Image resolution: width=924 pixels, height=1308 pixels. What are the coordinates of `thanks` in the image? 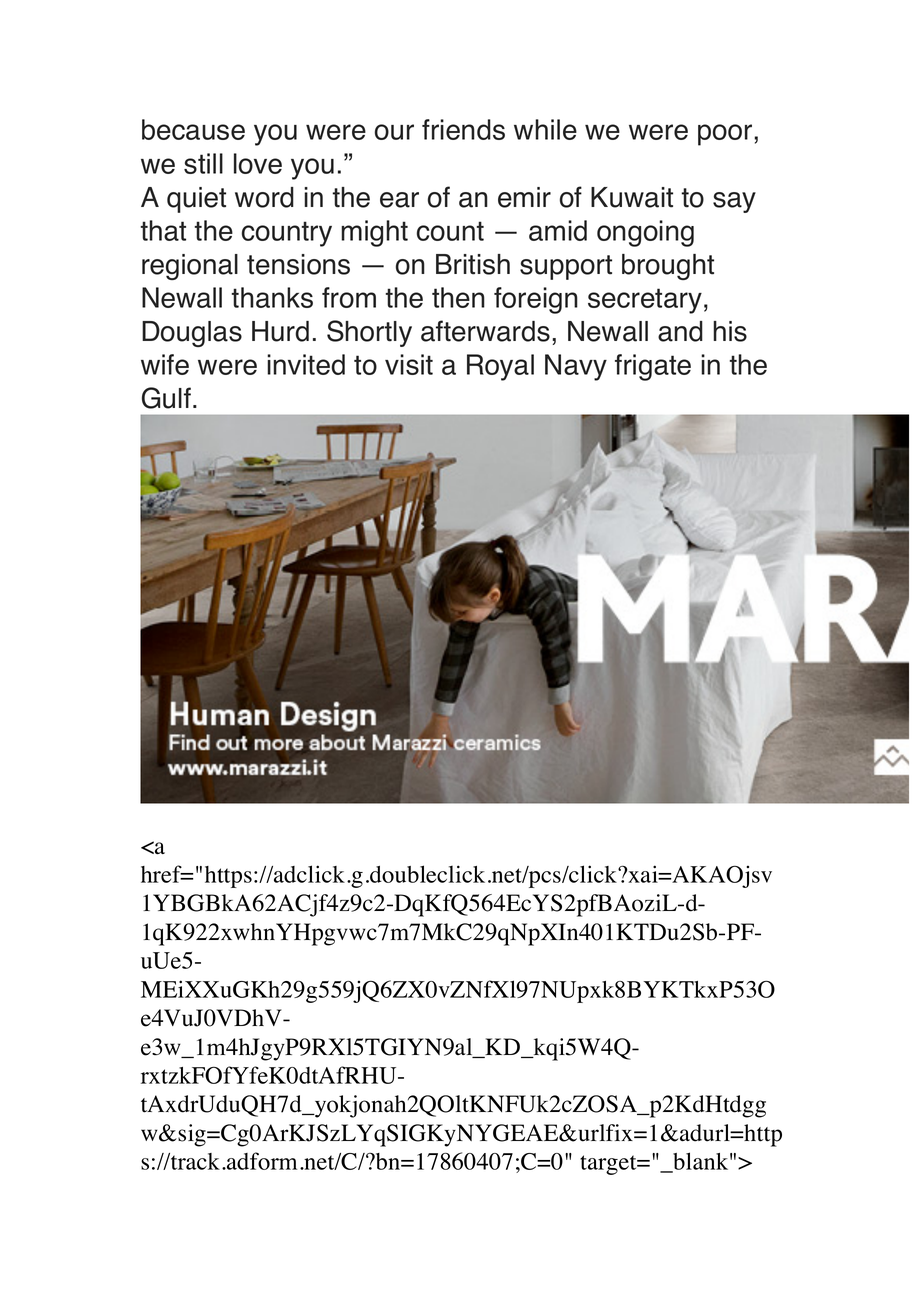 It's located at (272, 297).
